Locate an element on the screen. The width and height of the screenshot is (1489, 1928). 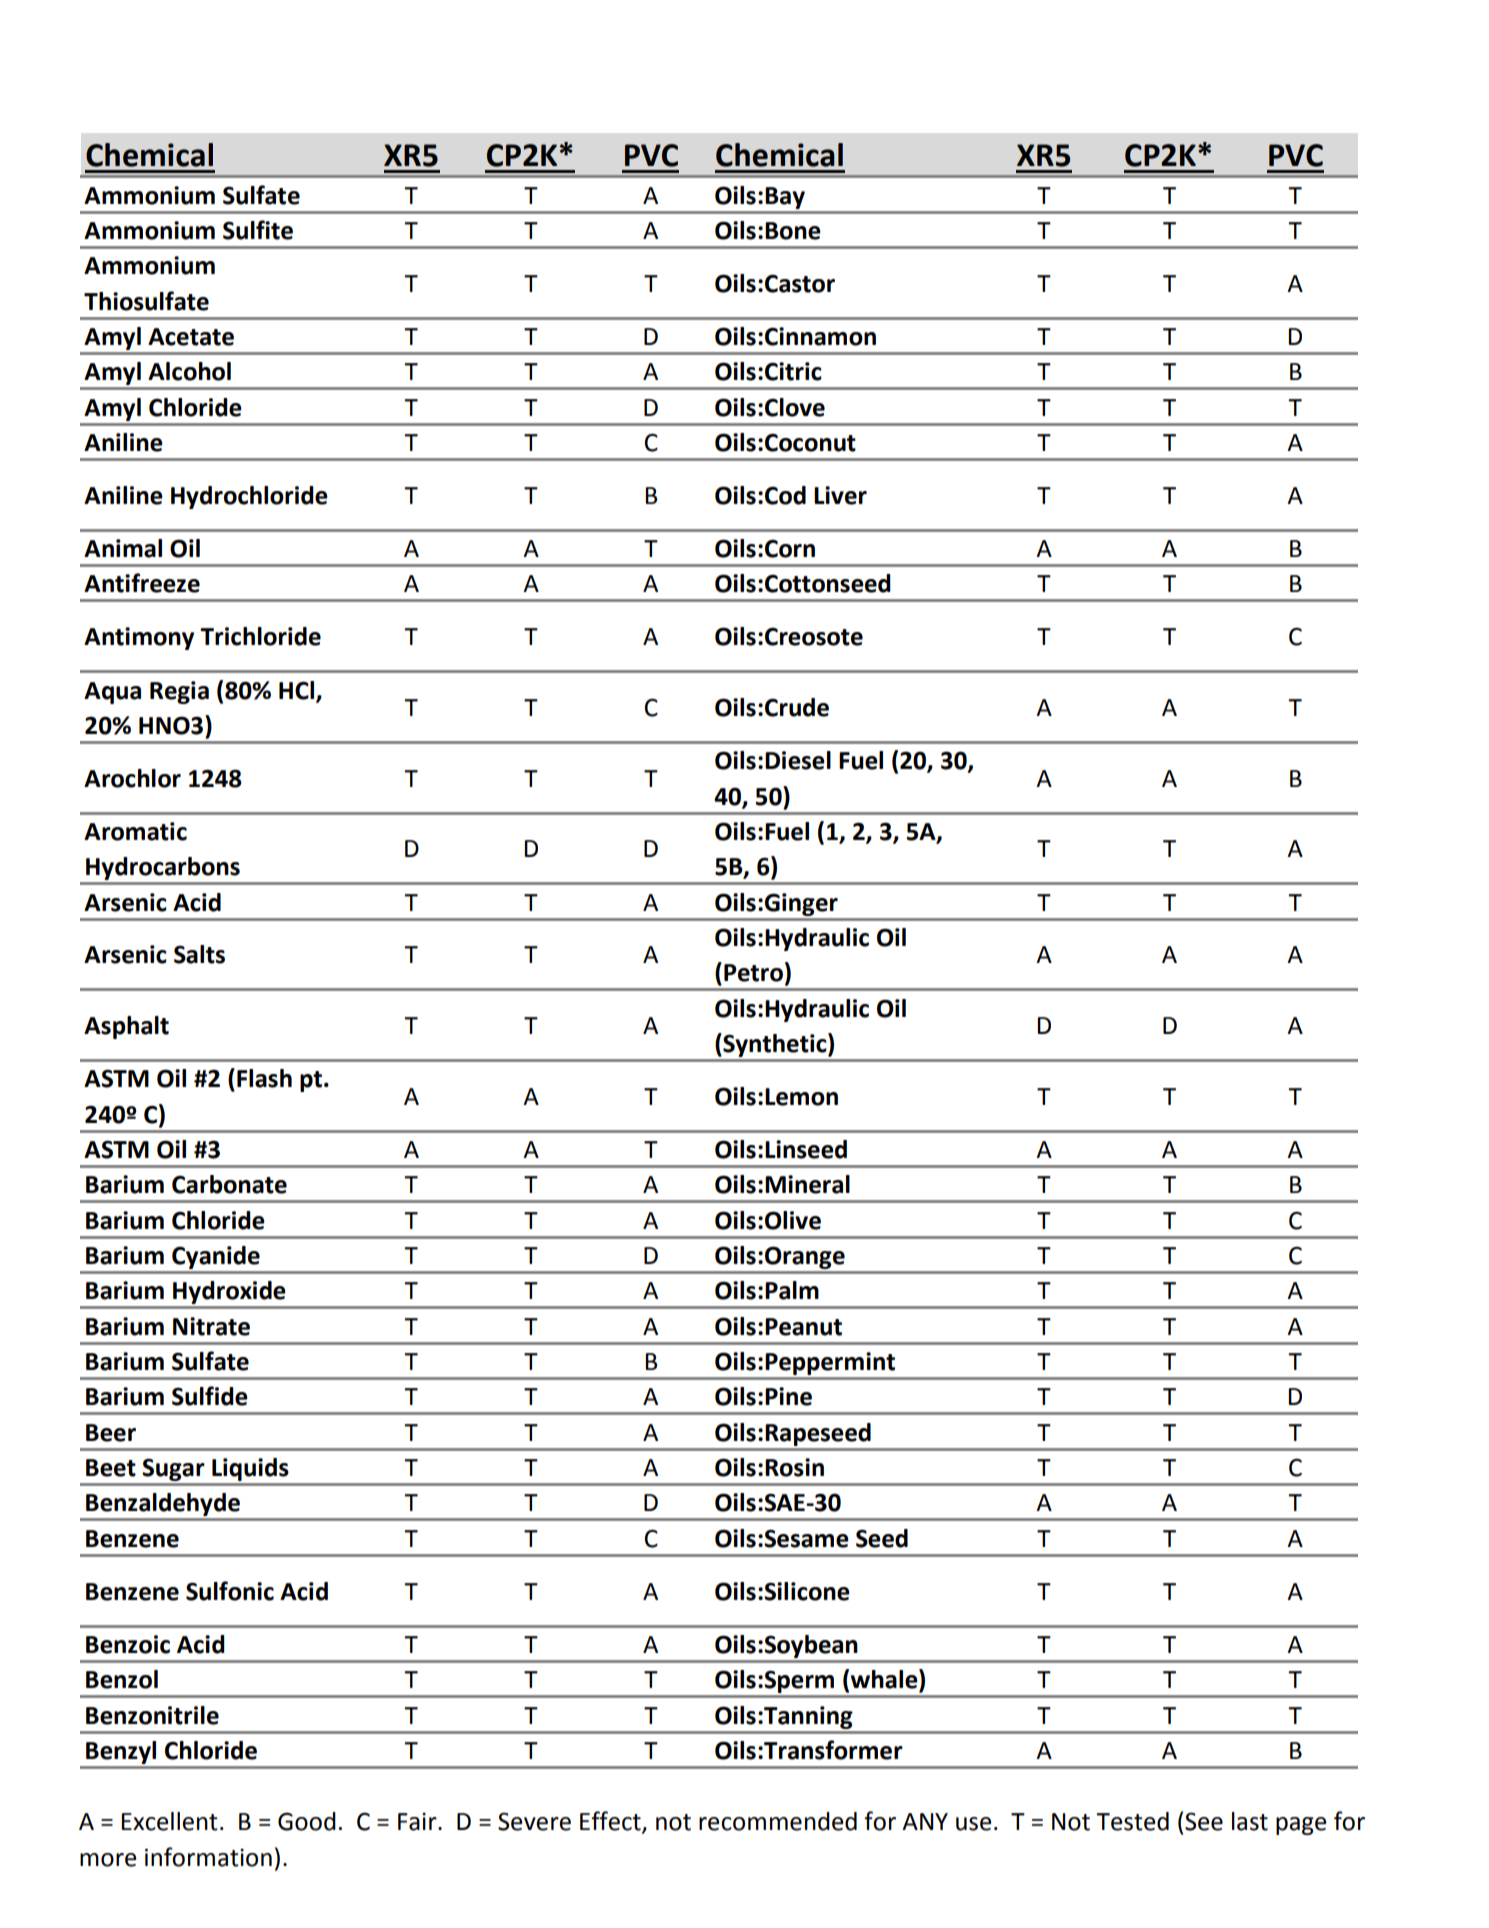
recommended is located at coordinates (778, 1821).
